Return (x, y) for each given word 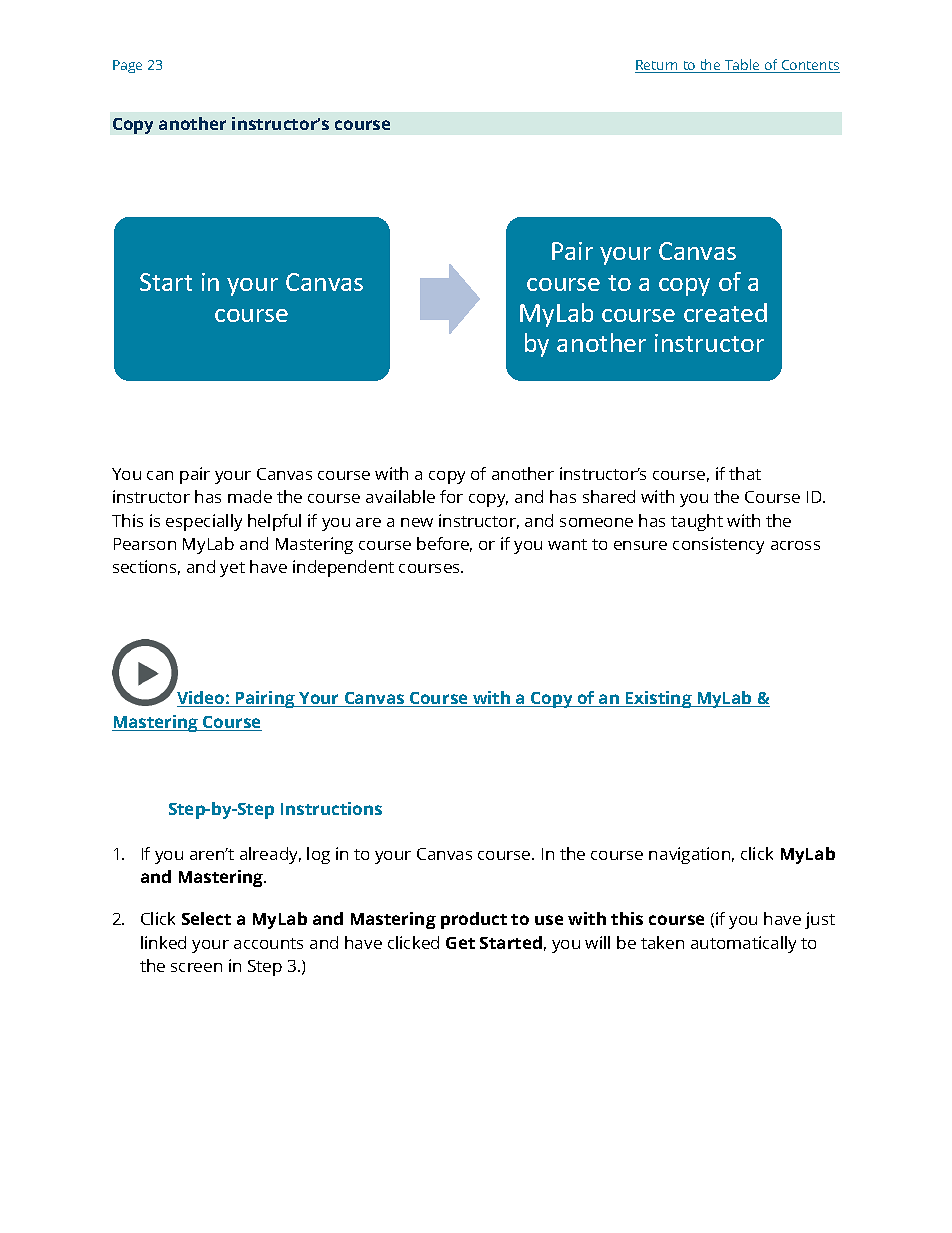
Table (742, 66)
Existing (659, 699)
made (250, 496)
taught (697, 522)
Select (206, 918)
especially (204, 522)
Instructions (331, 808)
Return (658, 66)
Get (460, 943)
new (417, 522)
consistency (718, 545)
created (725, 312)
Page (127, 66)
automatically (743, 944)
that (745, 473)
